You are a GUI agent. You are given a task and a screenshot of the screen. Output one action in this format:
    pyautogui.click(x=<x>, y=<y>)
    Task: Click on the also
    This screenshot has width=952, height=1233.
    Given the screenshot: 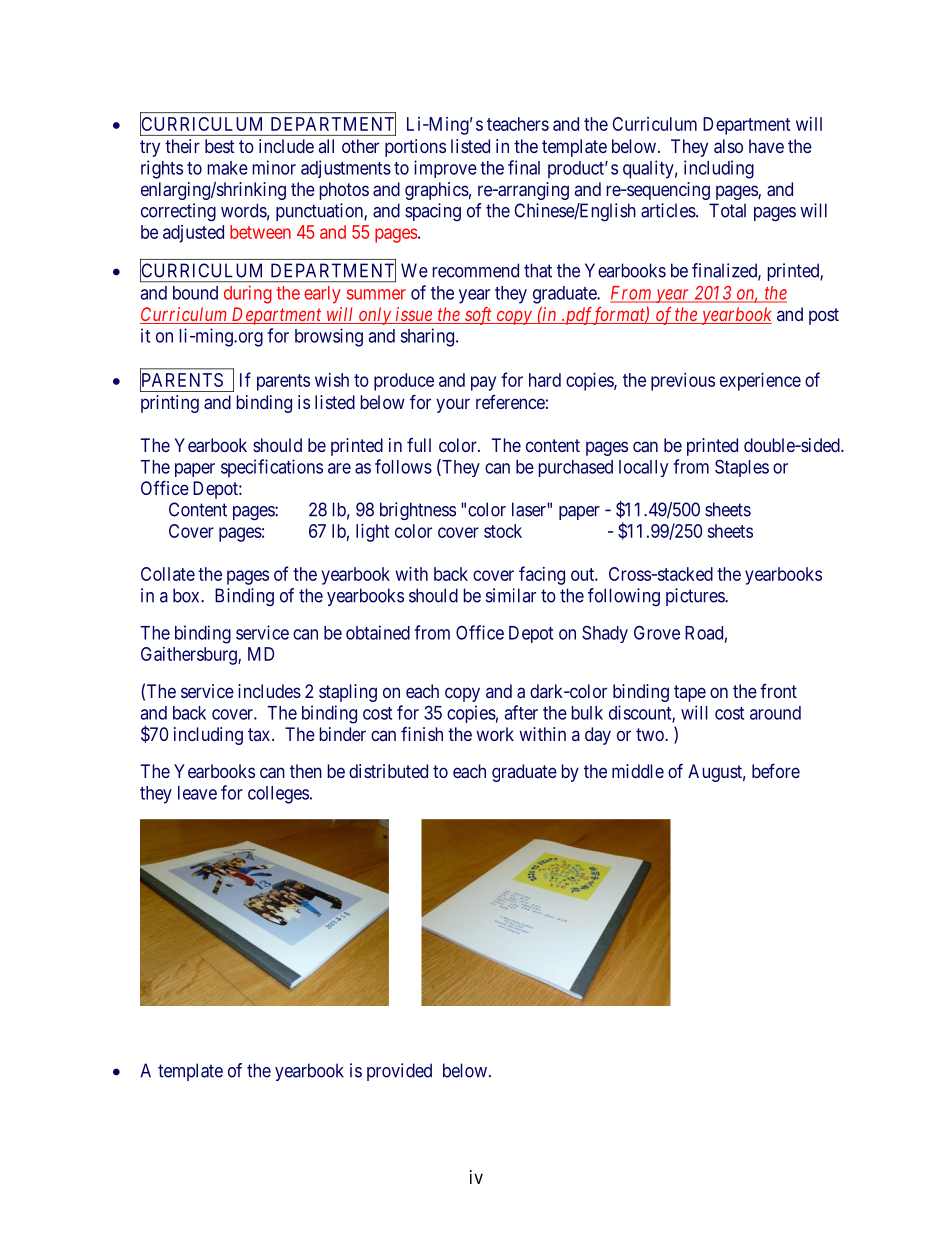 What is the action you would take?
    pyautogui.click(x=728, y=146)
